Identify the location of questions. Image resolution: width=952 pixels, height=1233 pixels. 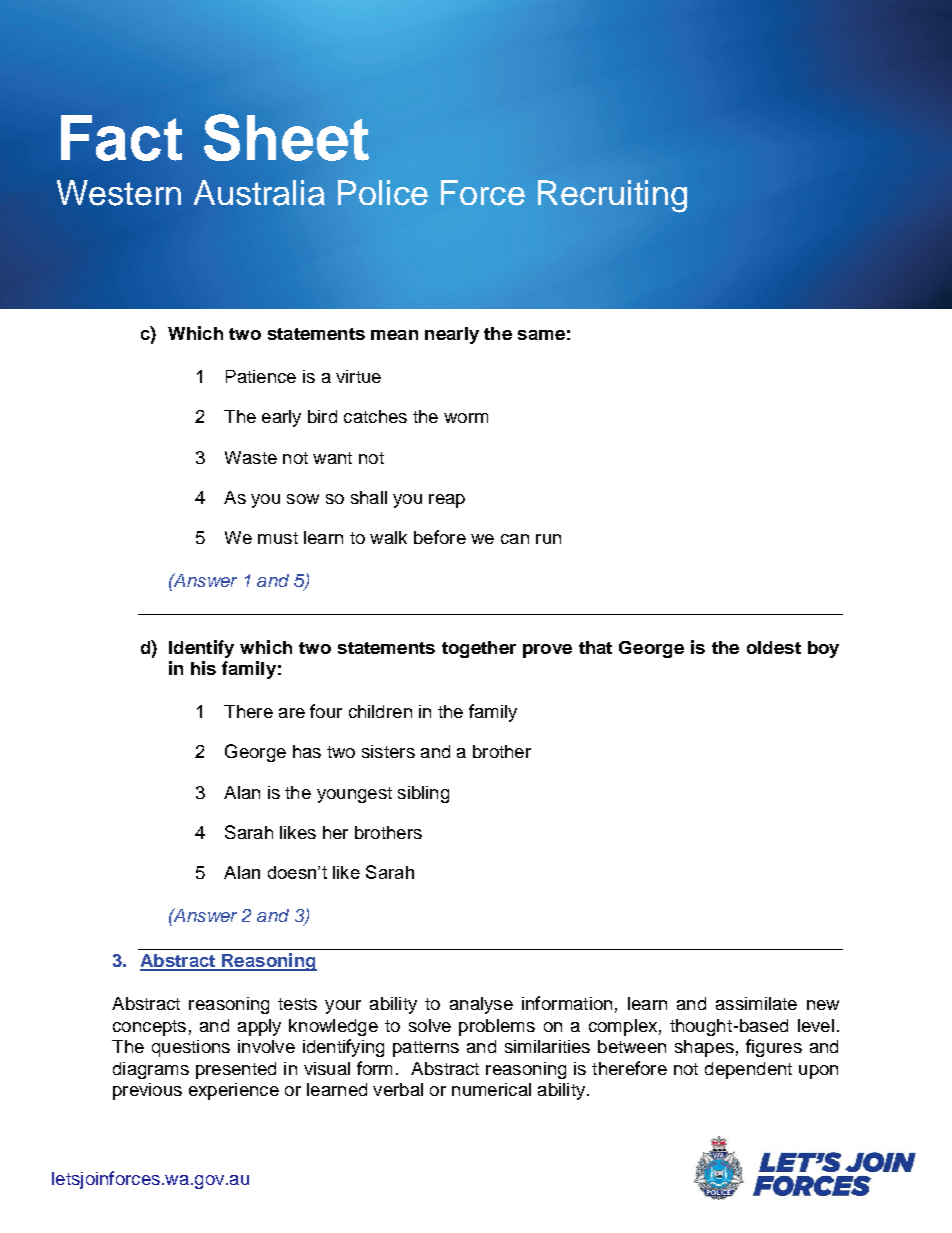
(191, 1048).
